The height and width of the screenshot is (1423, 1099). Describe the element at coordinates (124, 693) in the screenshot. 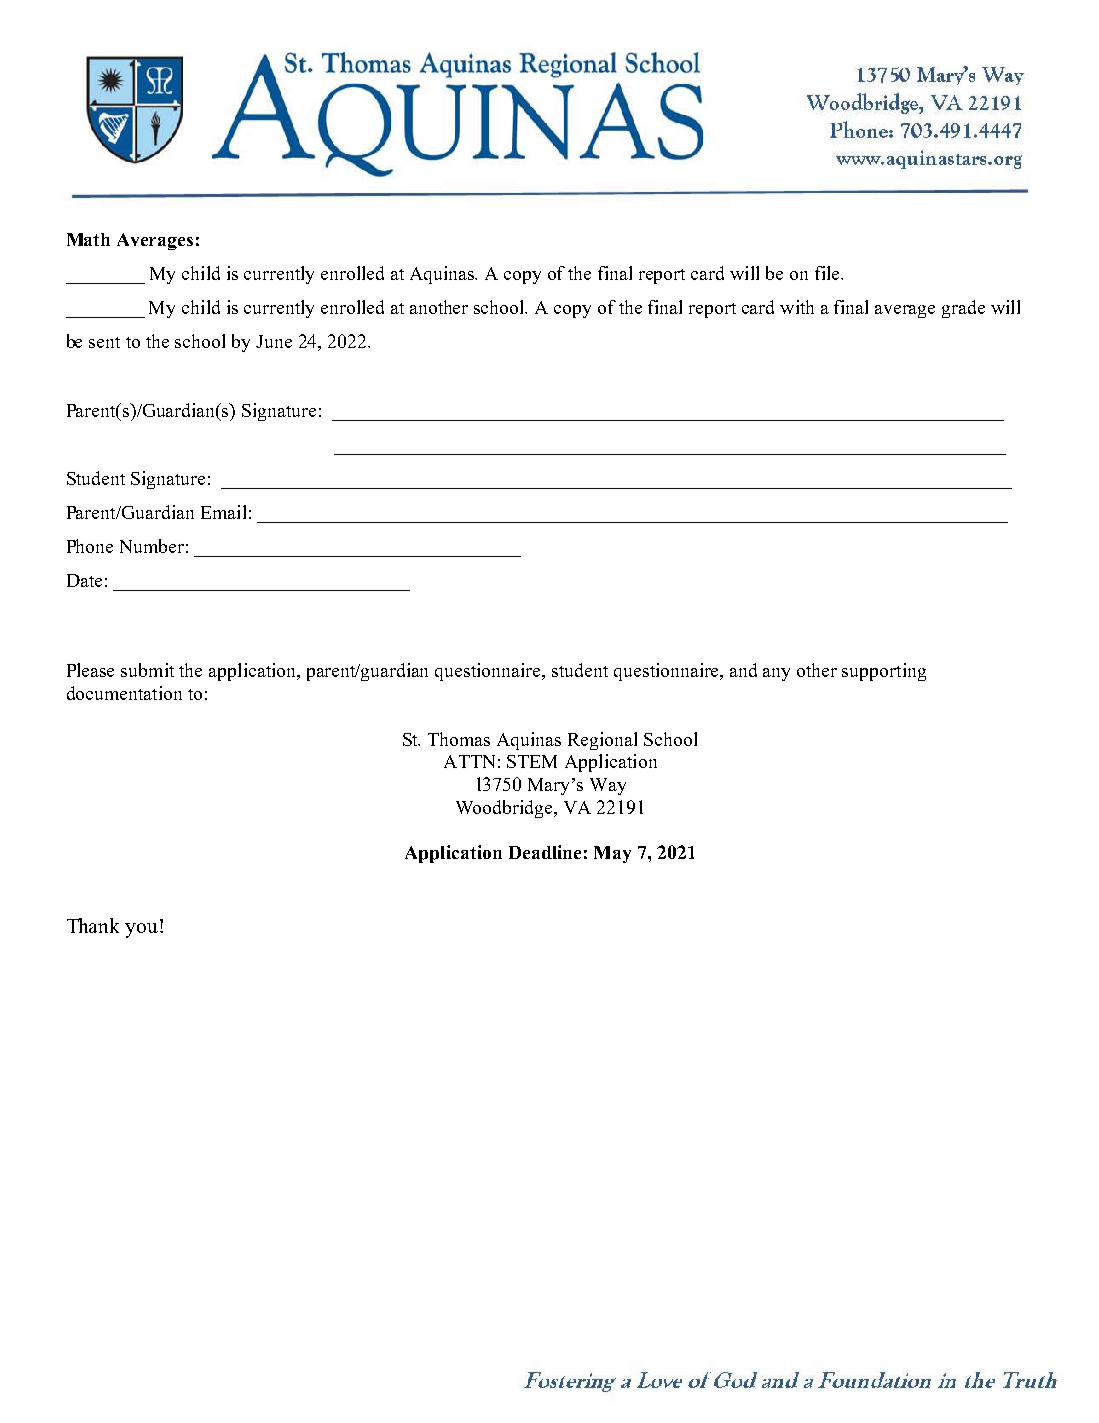

I see `documentation` at that location.
